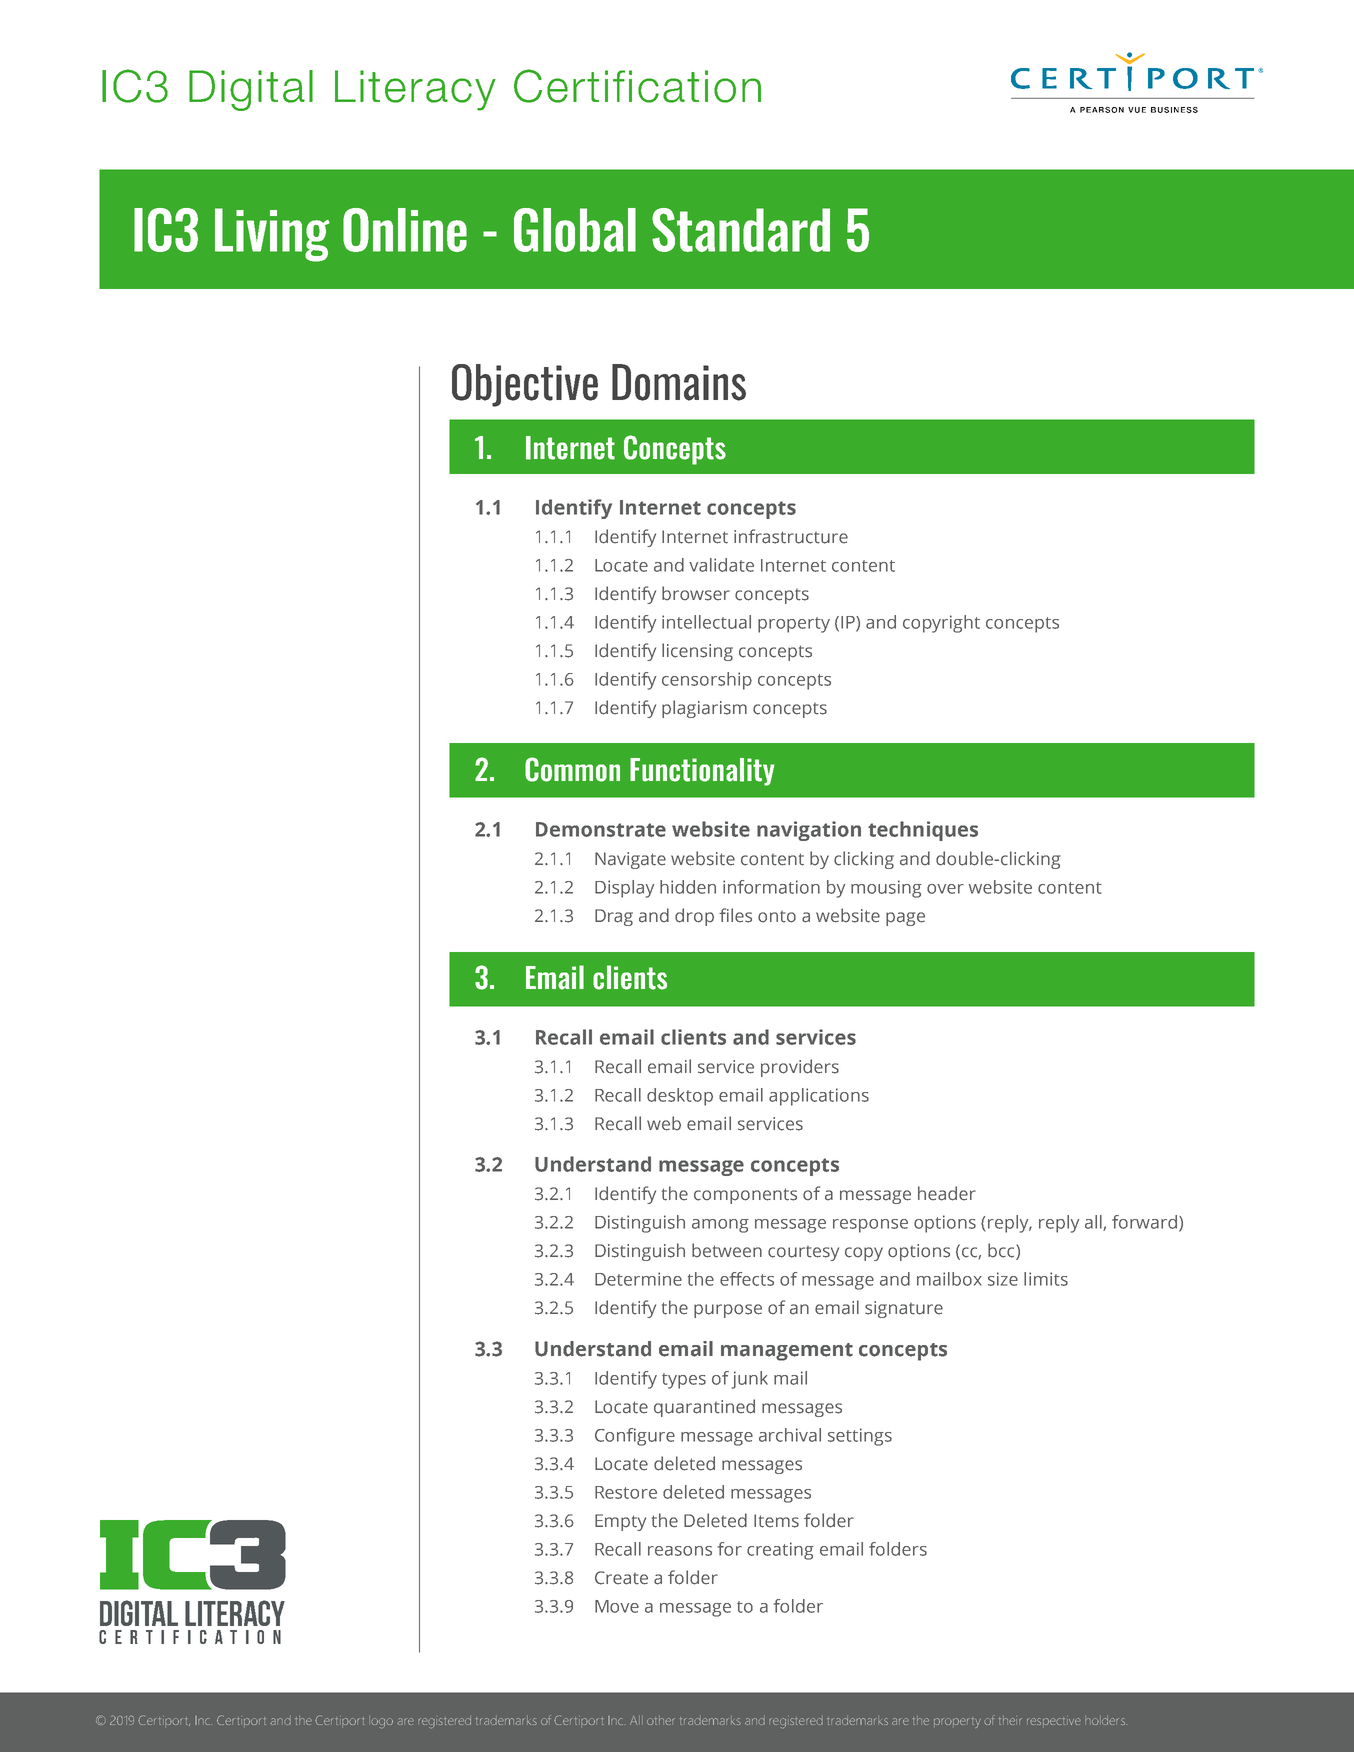  Describe the element at coordinates (661, 1720) in the image. I see `other` at that location.
